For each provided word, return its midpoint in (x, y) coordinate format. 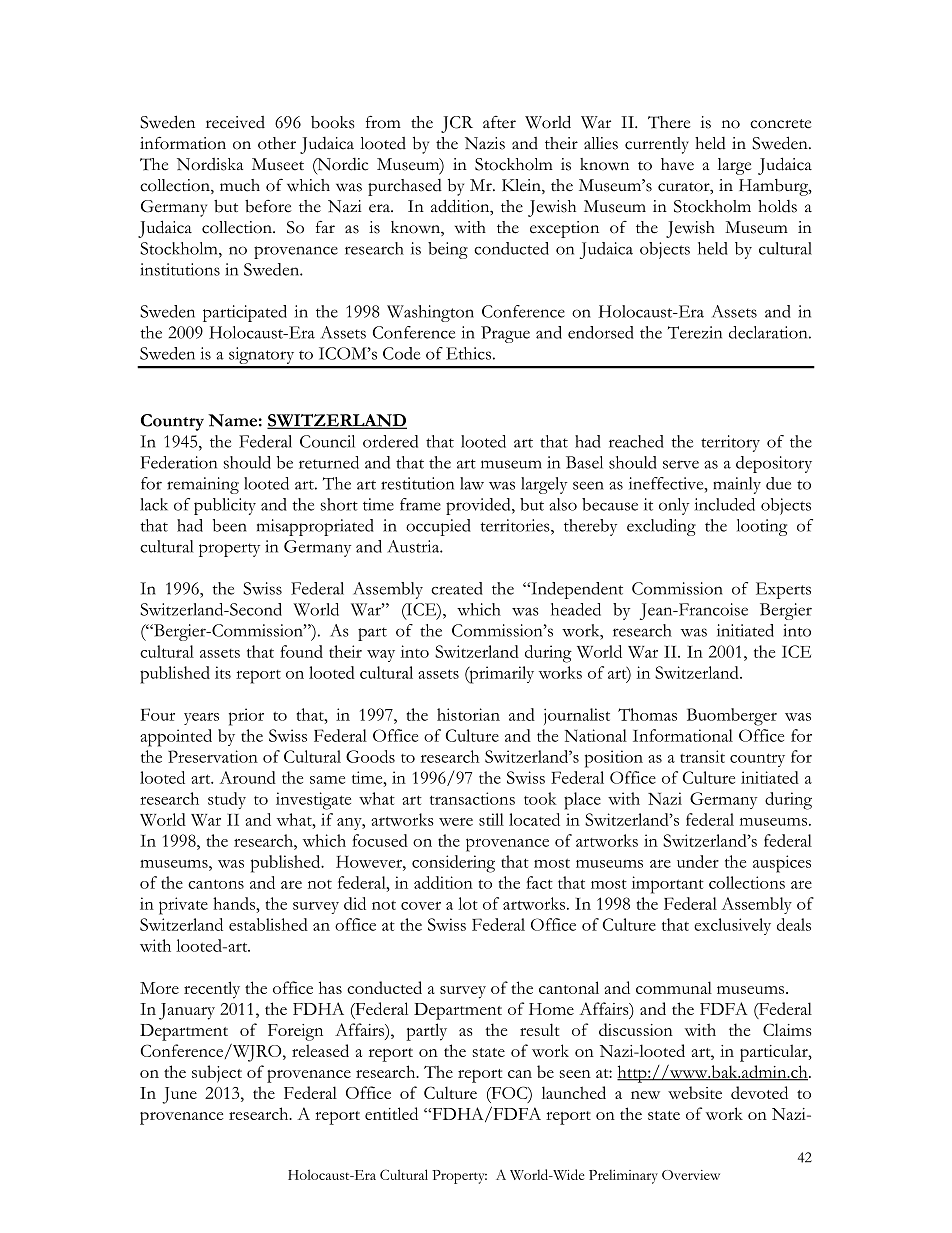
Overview (691, 1175)
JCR (457, 124)
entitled (391, 1113)
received (235, 122)
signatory (262, 357)
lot (468, 903)
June (179, 1095)
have (677, 164)
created (457, 588)
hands (235, 903)
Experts (783, 590)
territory (730, 443)
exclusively (732, 926)
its (223, 672)
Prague (505, 334)
